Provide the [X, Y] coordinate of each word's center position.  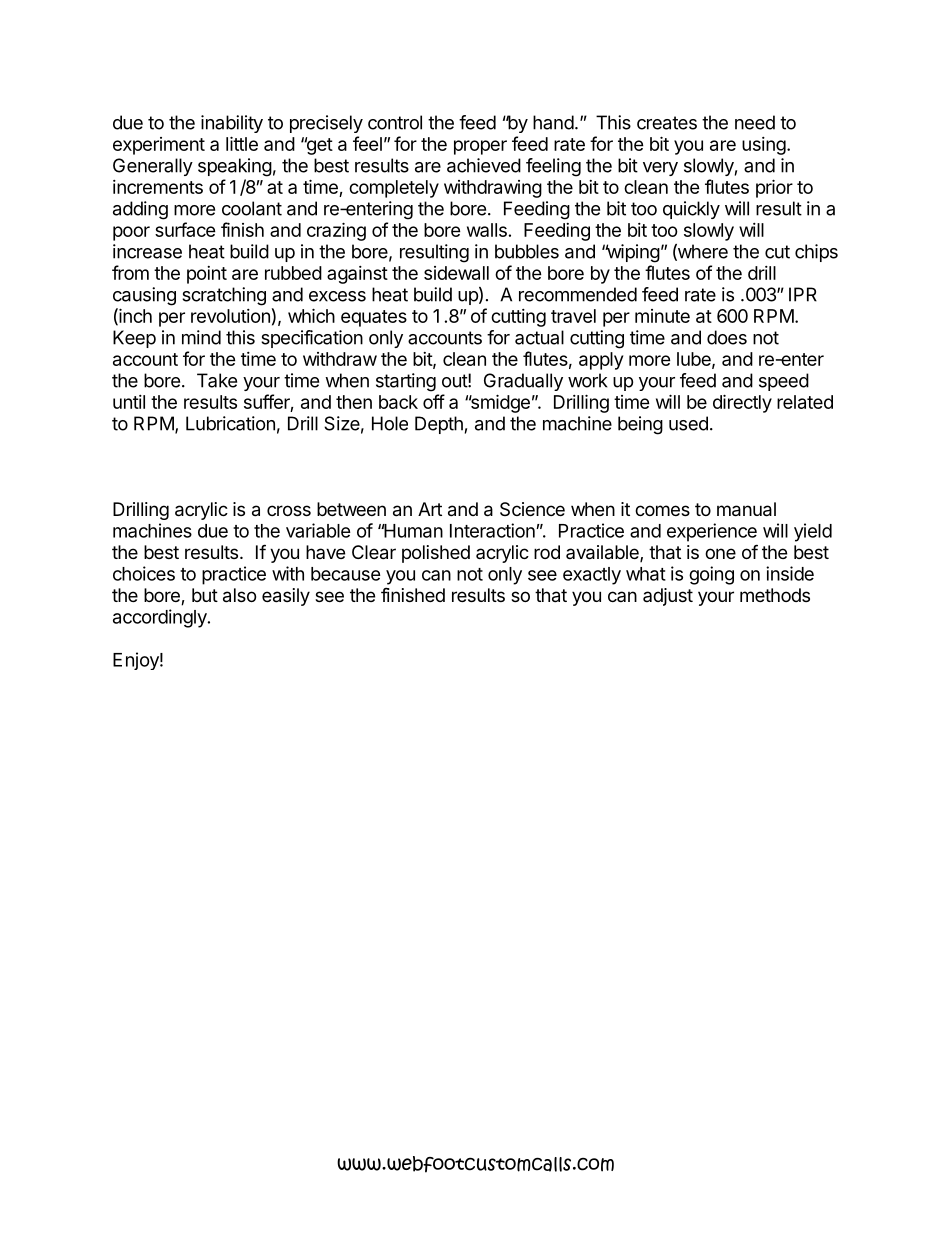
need [755, 122]
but [205, 595]
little [242, 143]
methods [775, 595]
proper [480, 147]
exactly [592, 576]
